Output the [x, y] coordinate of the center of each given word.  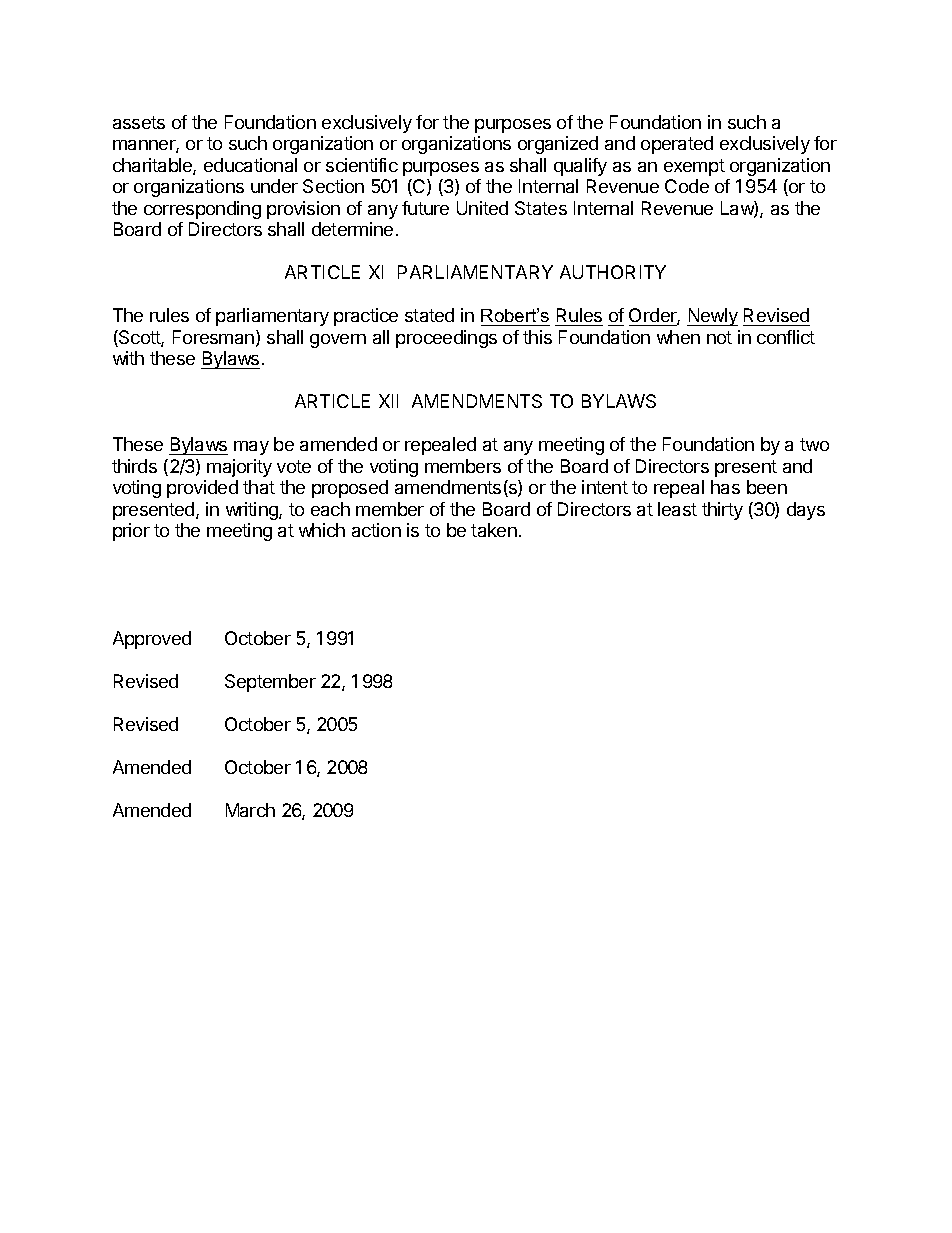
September [270, 683]
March [250, 810]
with [128, 358]
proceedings [446, 339]
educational [250, 165]
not [719, 337]
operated [677, 145]
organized [558, 145]
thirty [722, 511]
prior [131, 532]
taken [494, 530]
